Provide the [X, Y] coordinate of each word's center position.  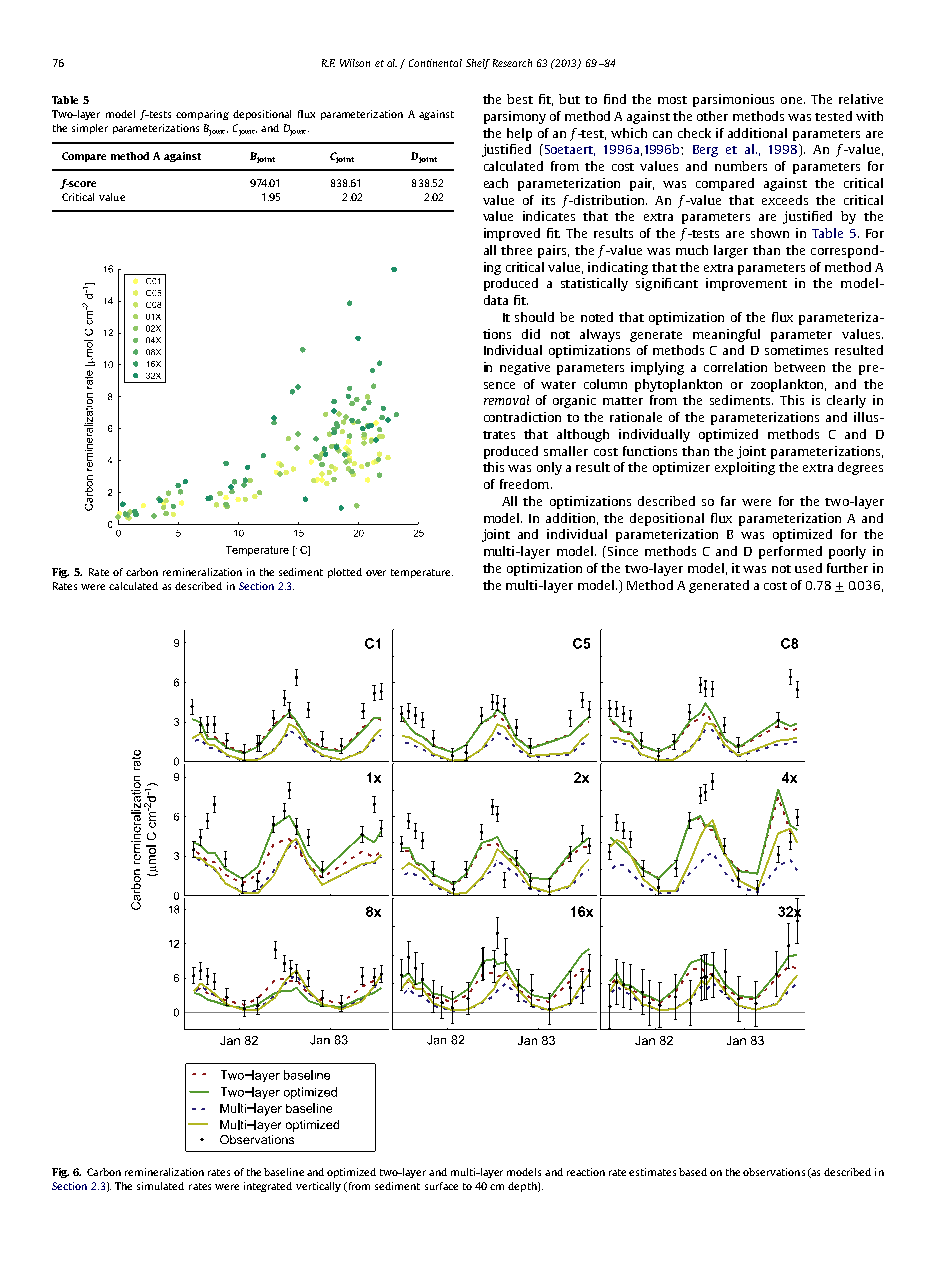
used [808, 568]
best [520, 99]
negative [525, 368]
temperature [422, 573]
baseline [284, 1172]
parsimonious [733, 100]
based [693, 1172]
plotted [345, 573]
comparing [202, 115]
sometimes [796, 350]
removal [506, 400]
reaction [586, 1172]
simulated [160, 1186]
